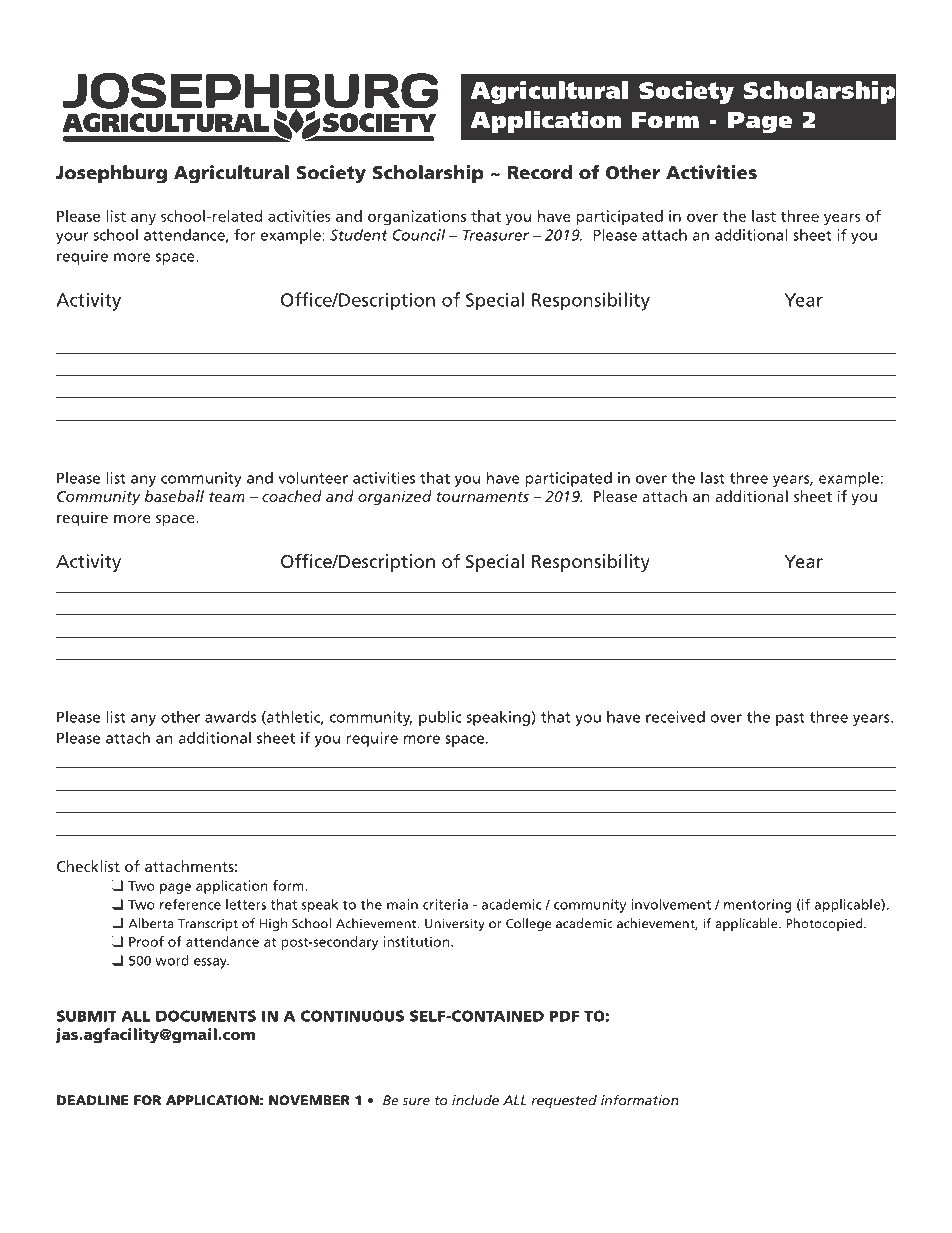 This screenshot has width=952, height=1233. Describe the element at coordinates (445, 904) in the screenshot. I see `criteria` at that location.
